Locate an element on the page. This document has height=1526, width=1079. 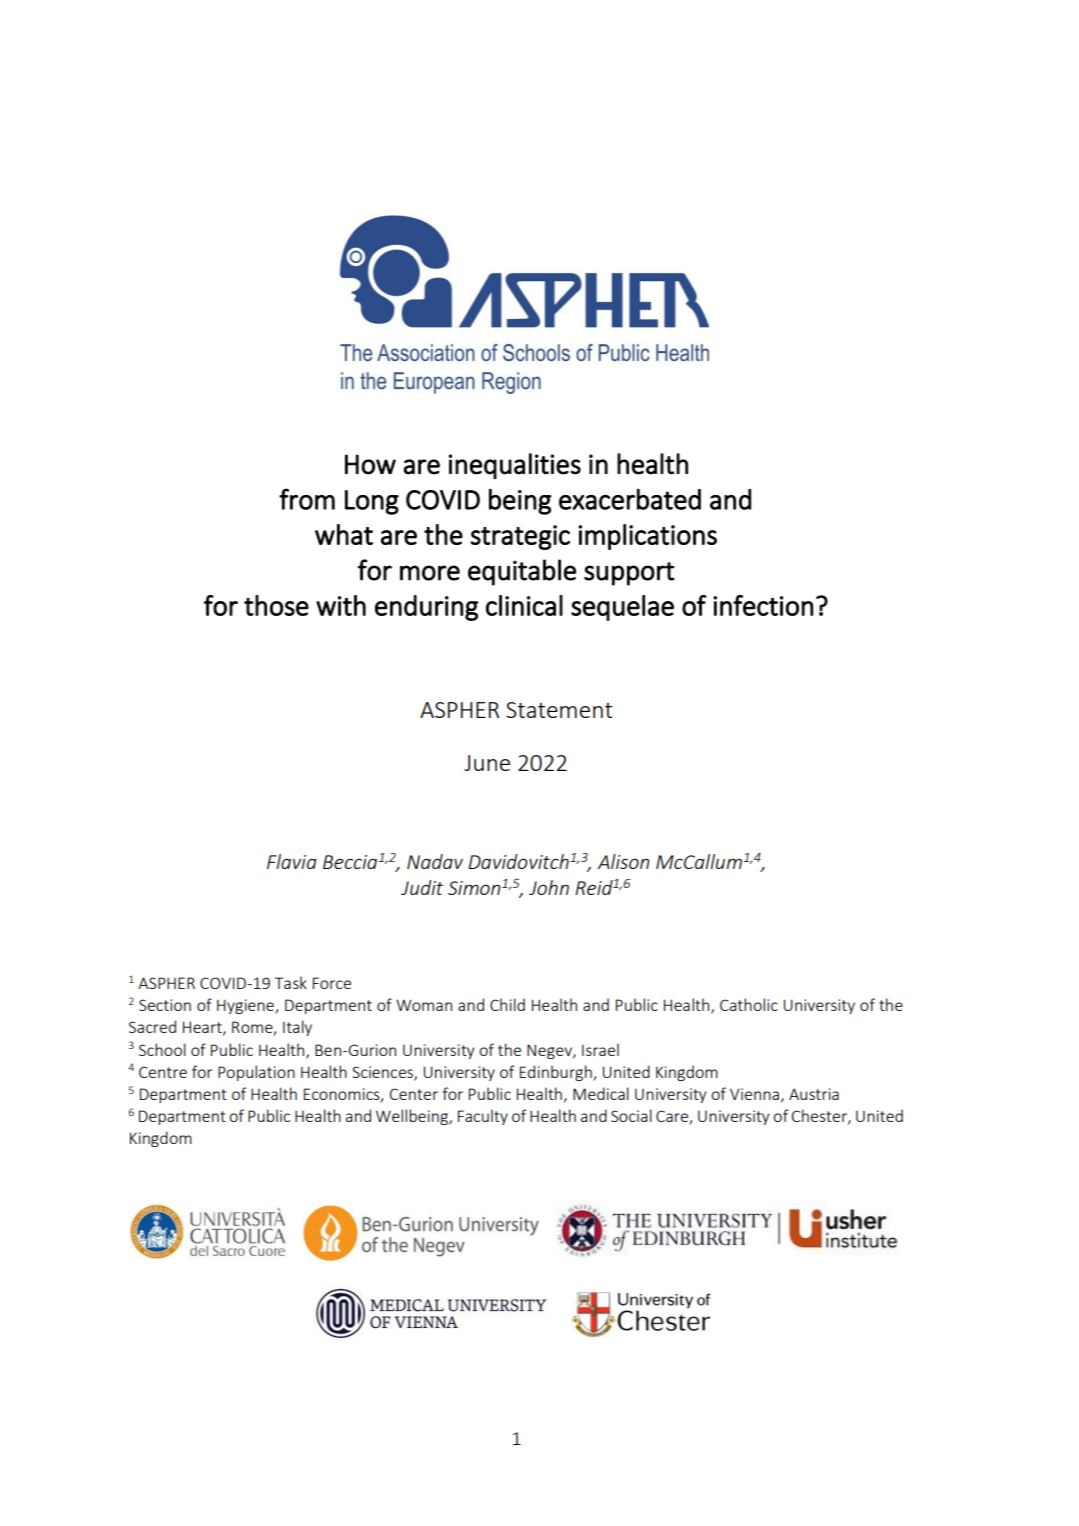
from is located at coordinates (307, 499).
